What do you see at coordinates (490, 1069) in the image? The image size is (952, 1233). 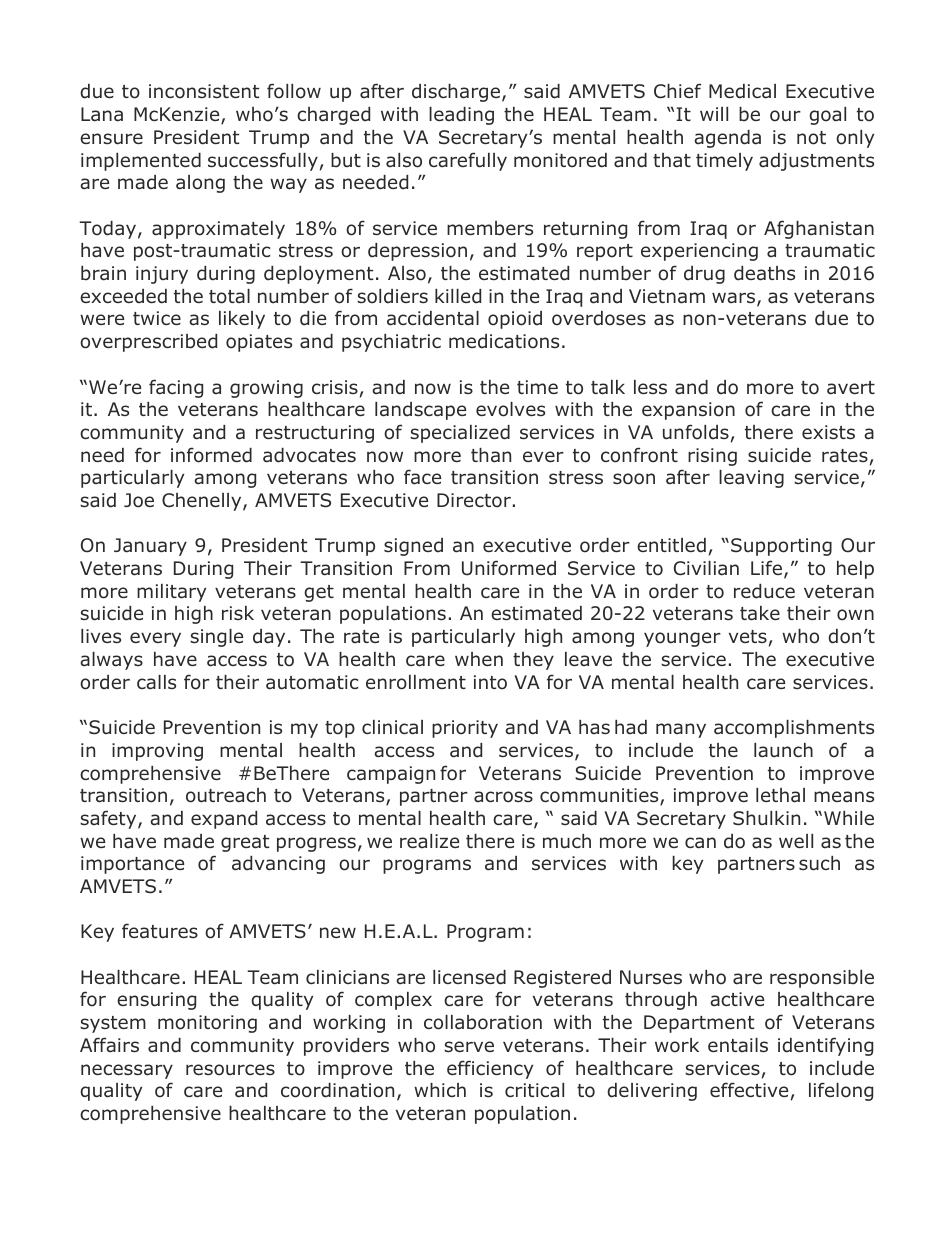 I see `efficiency` at bounding box center [490, 1069].
